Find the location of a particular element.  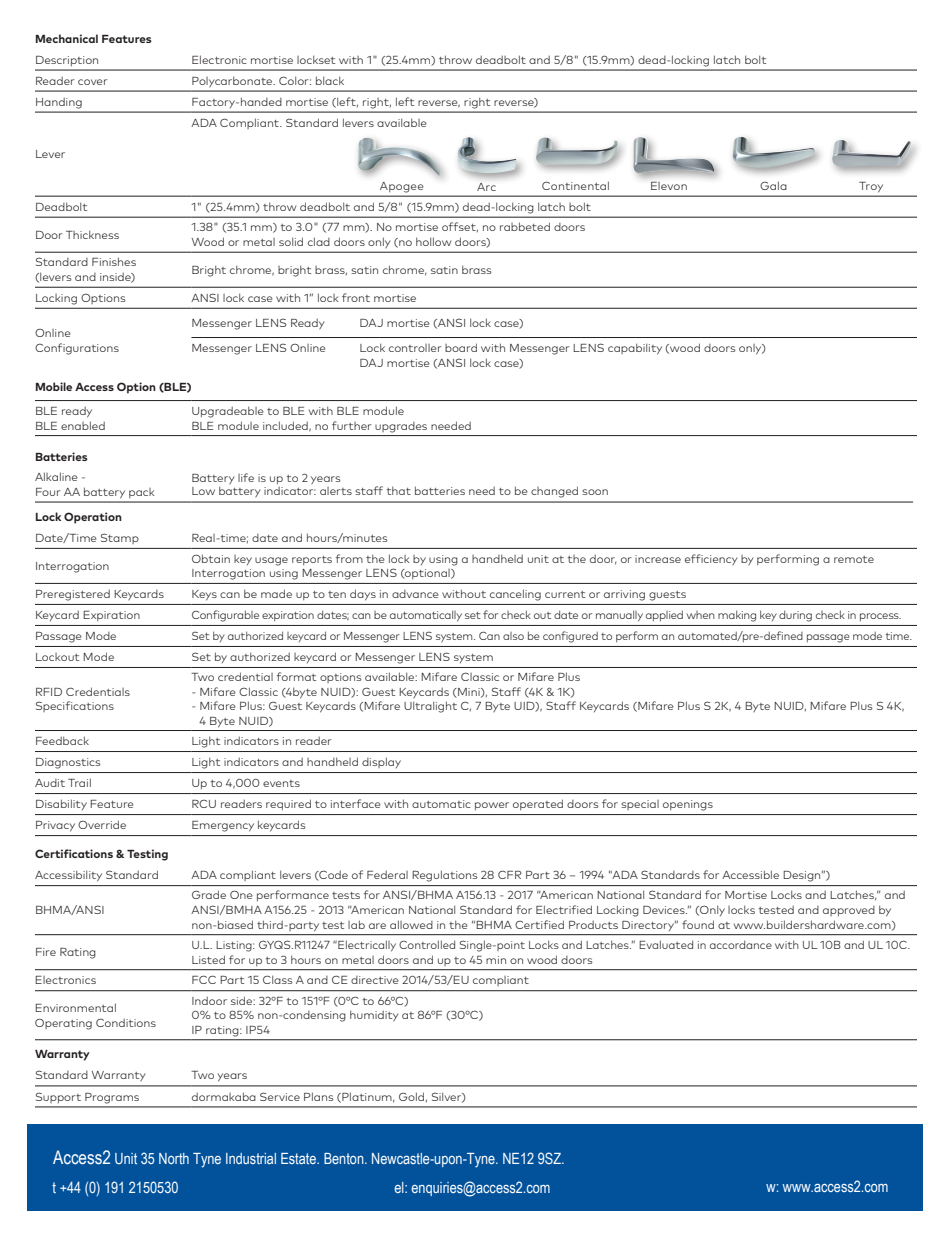

black is located at coordinates (330, 80).
